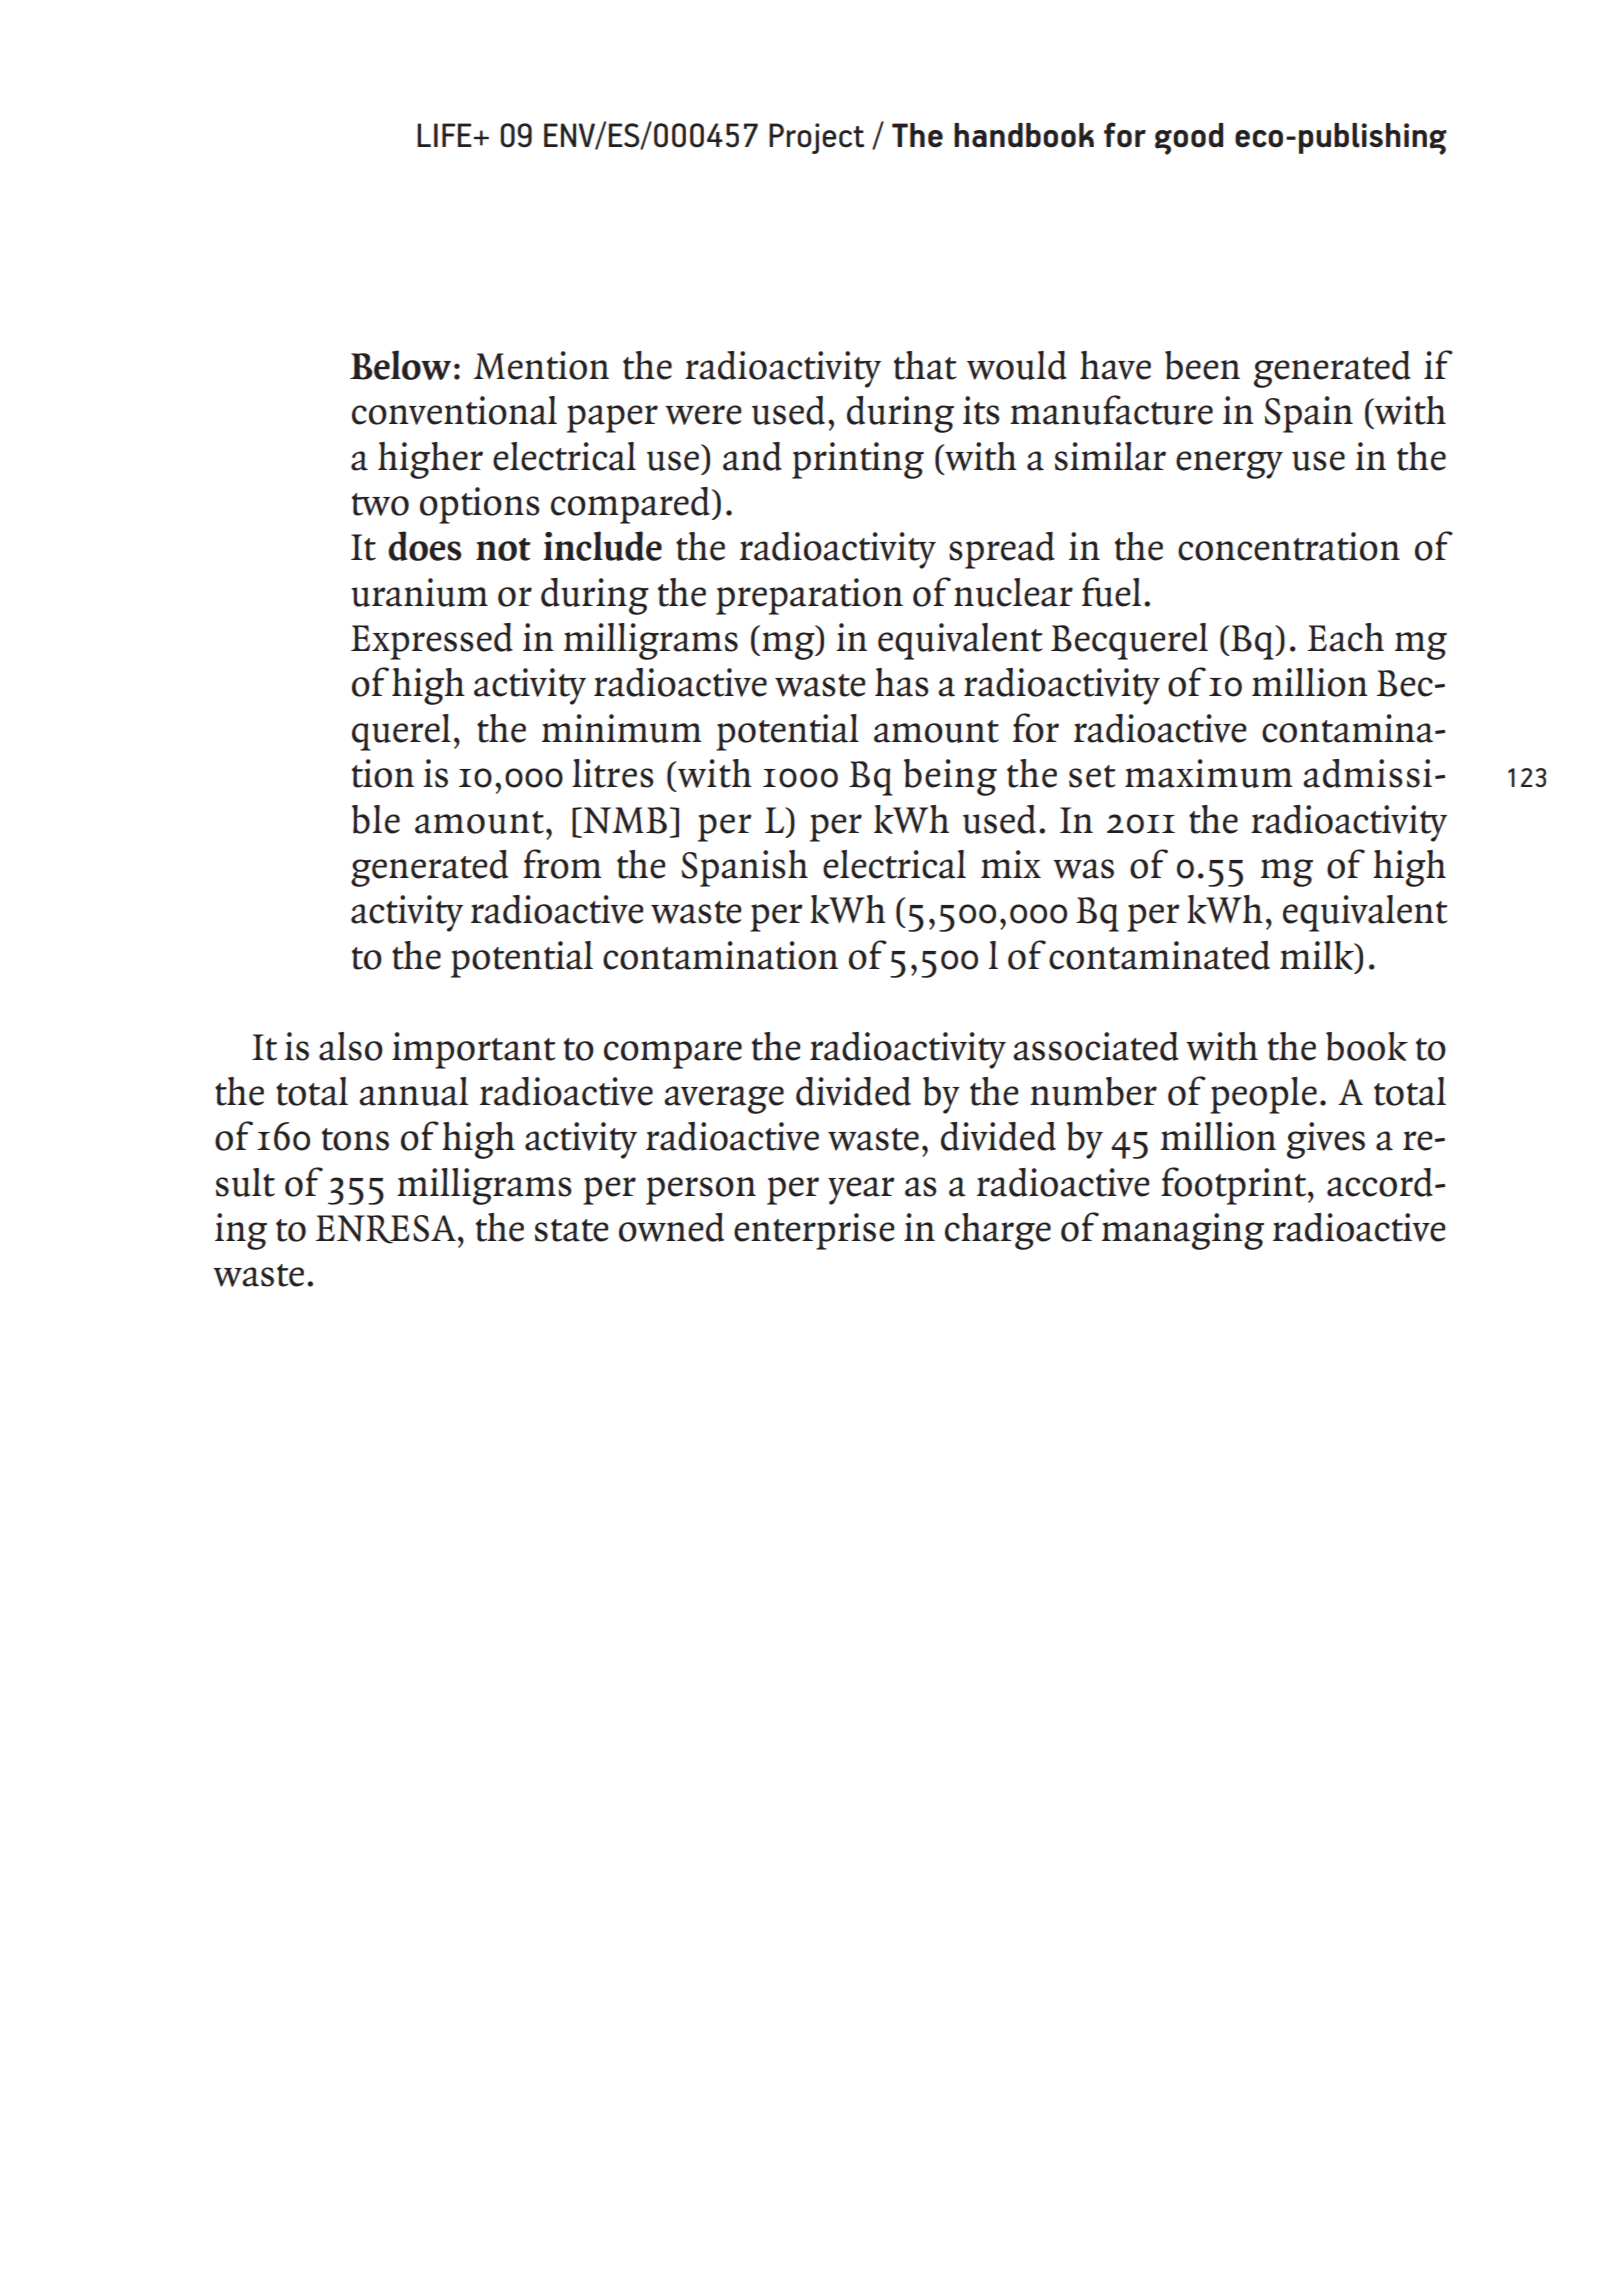 The height and width of the document is (2275, 1608). Describe the element at coordinates (419, 592) in the document. I see `uranium` at that location.
